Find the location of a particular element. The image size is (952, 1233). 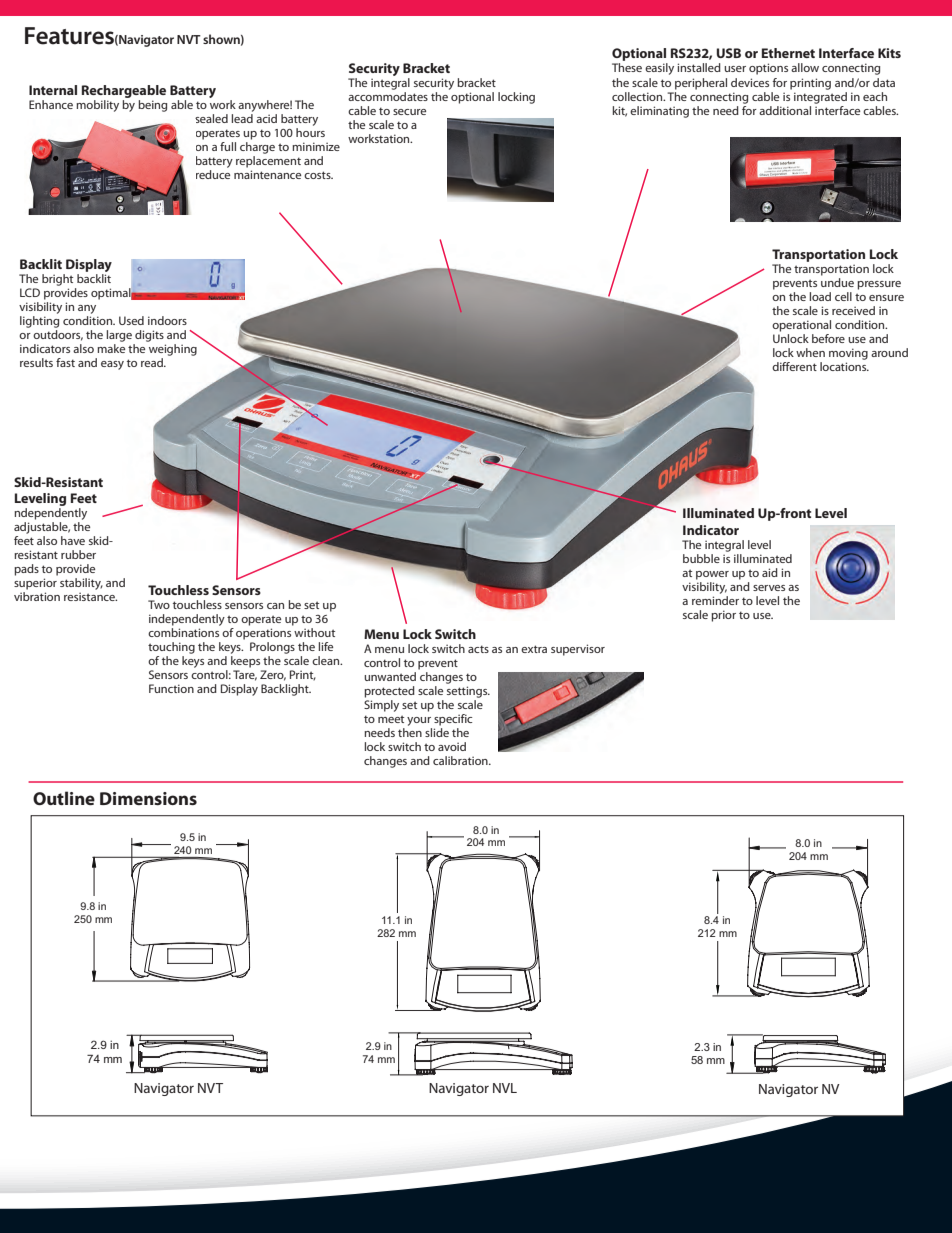

NVL is located at coordinates (505, 1088).
